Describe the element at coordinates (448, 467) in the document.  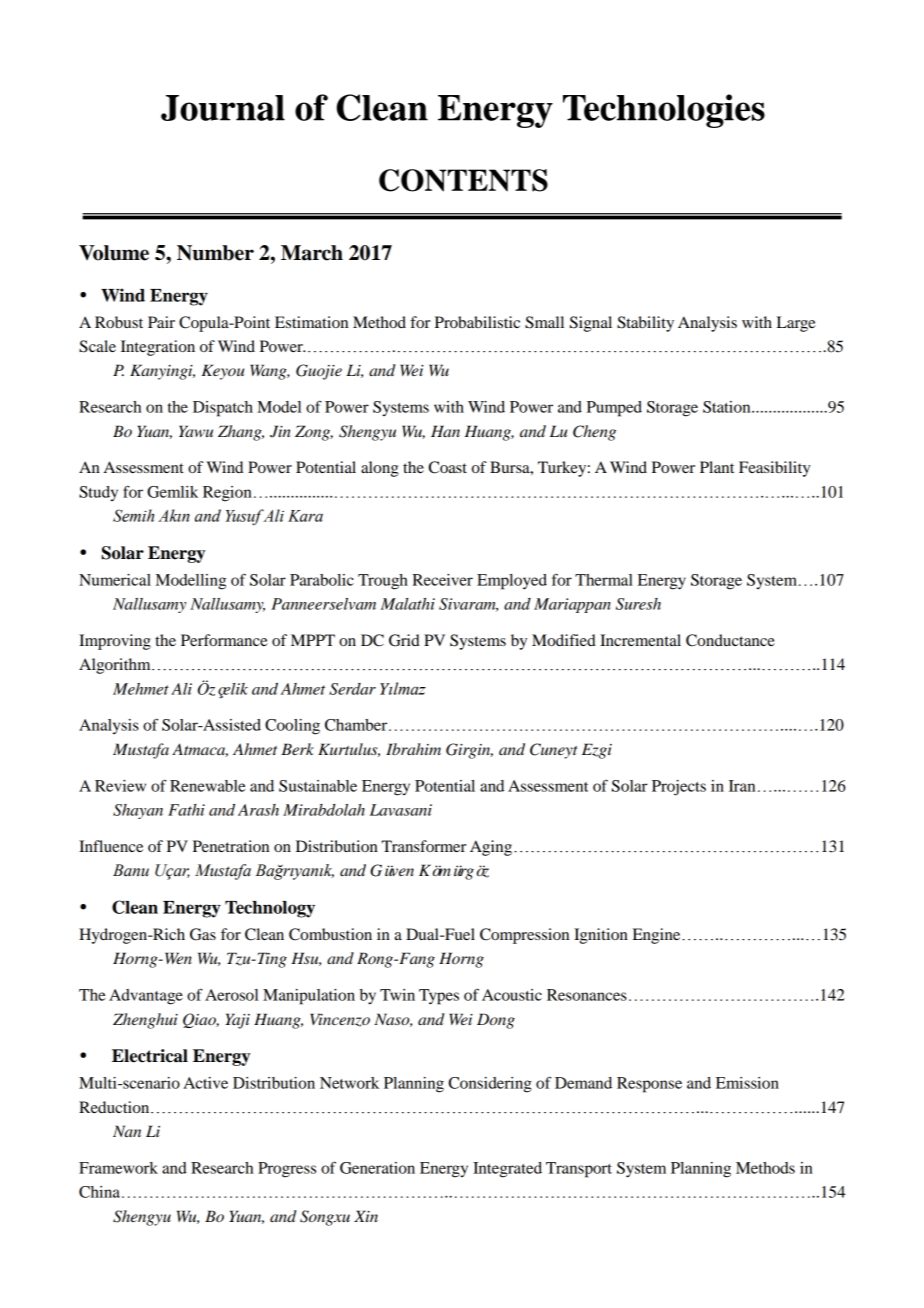
I see `Coast` at that location.
